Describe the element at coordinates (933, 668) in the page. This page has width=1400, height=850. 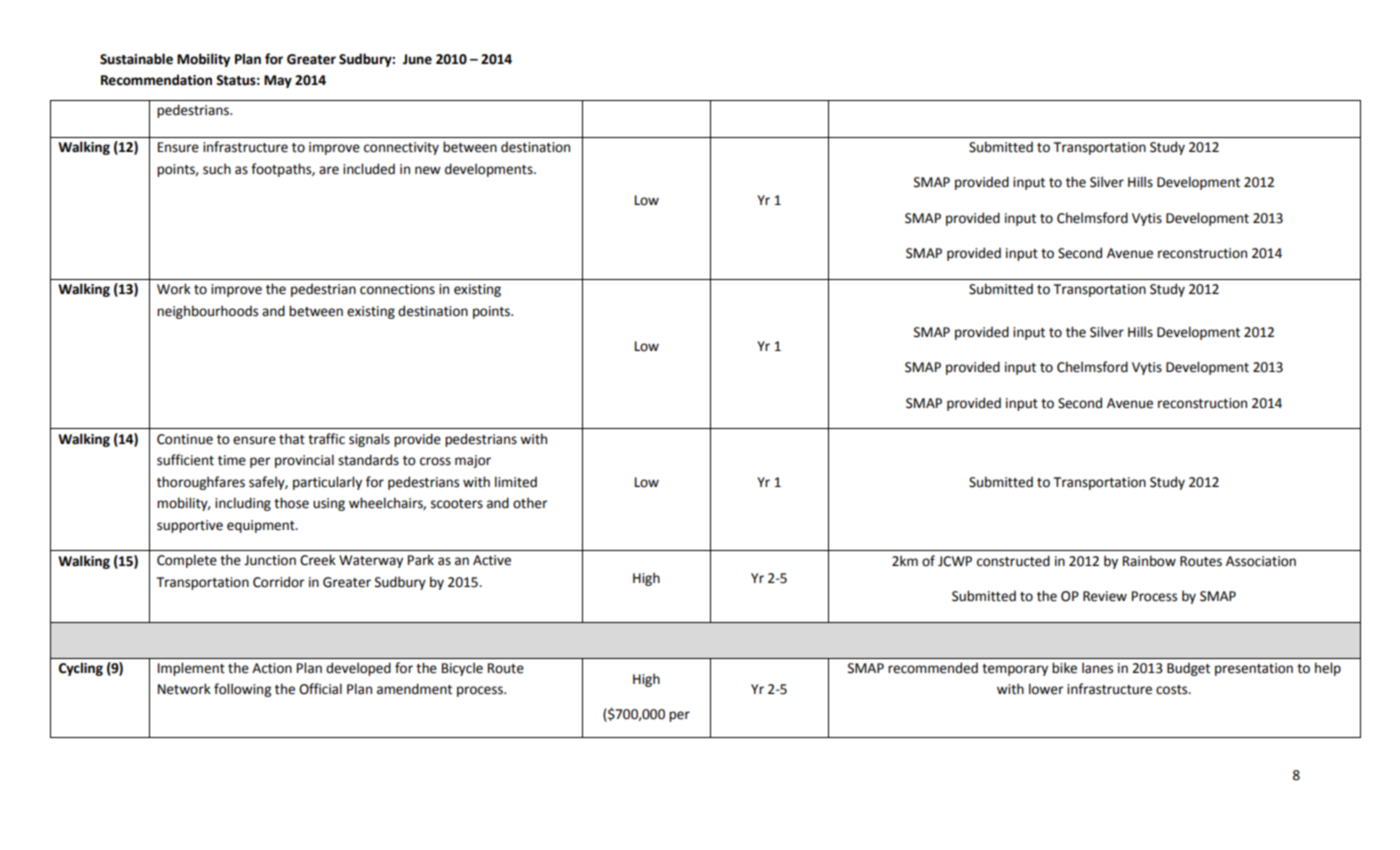
I see `recommended` at that location.
